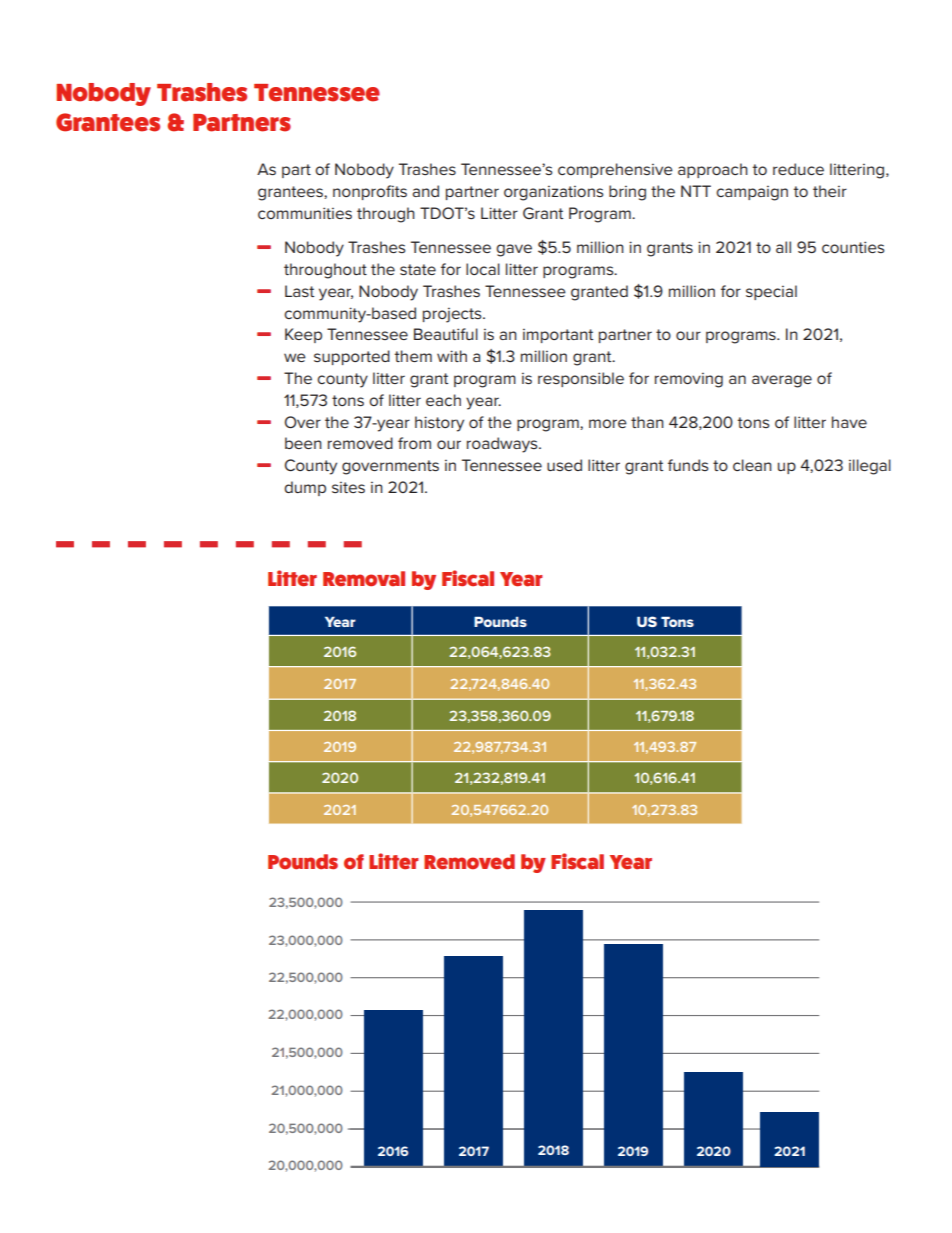  I want to click on history, so click(439, 424).
